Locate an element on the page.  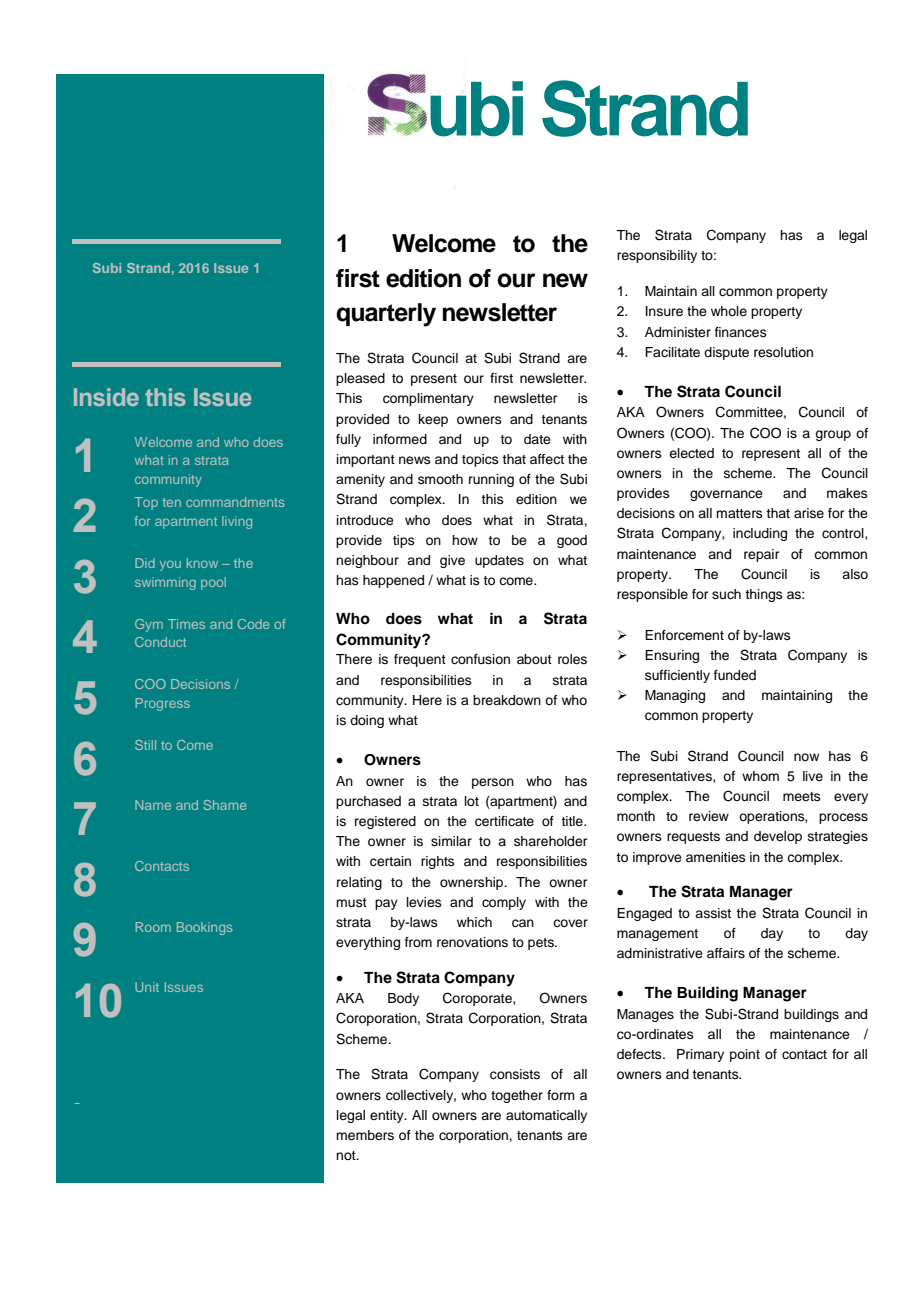
together is located at coordinates (517, 1096).
